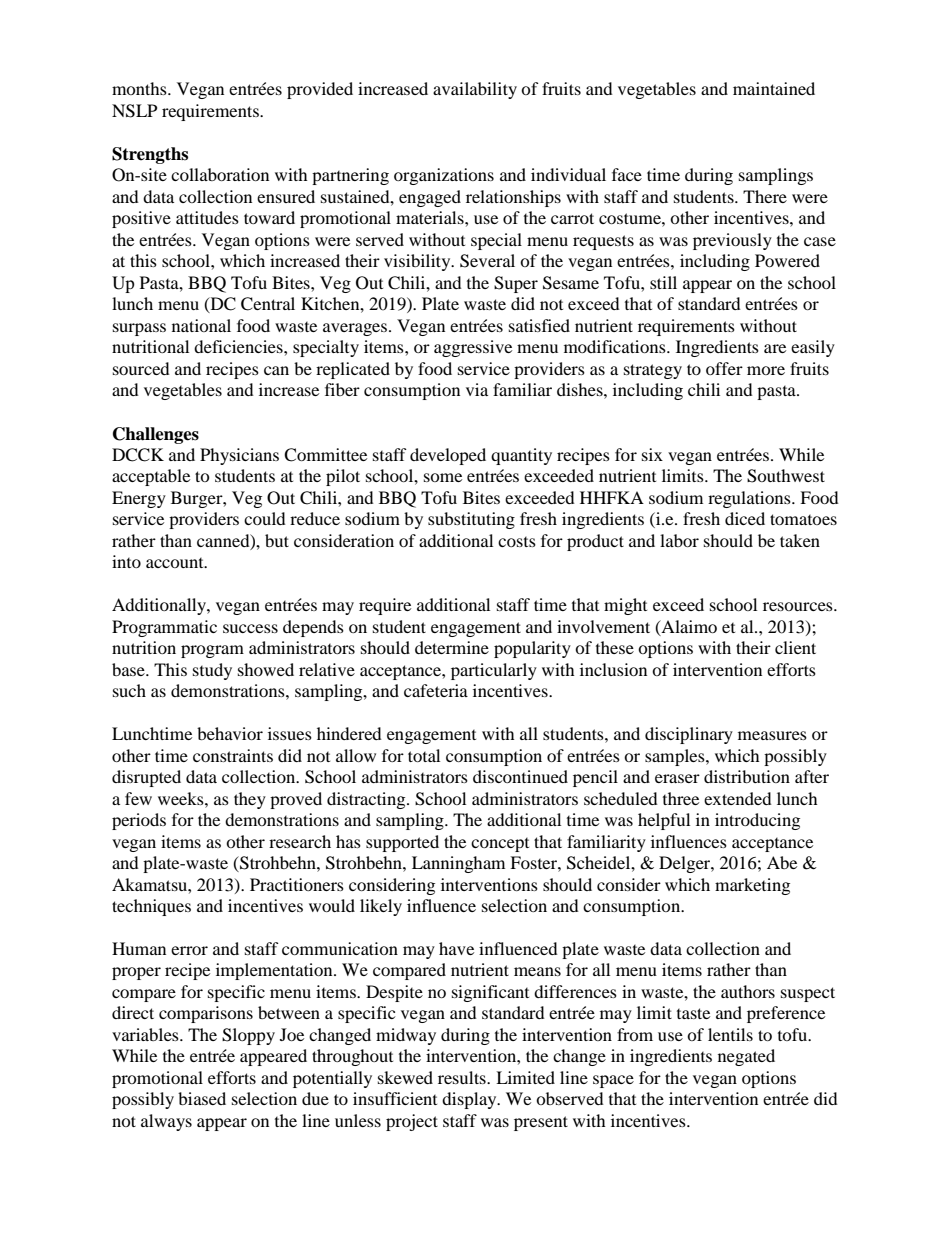 The image size is (952, 1233). Describe the element at coordinates (752, 886) in the page. I see `marketing` at that location.
